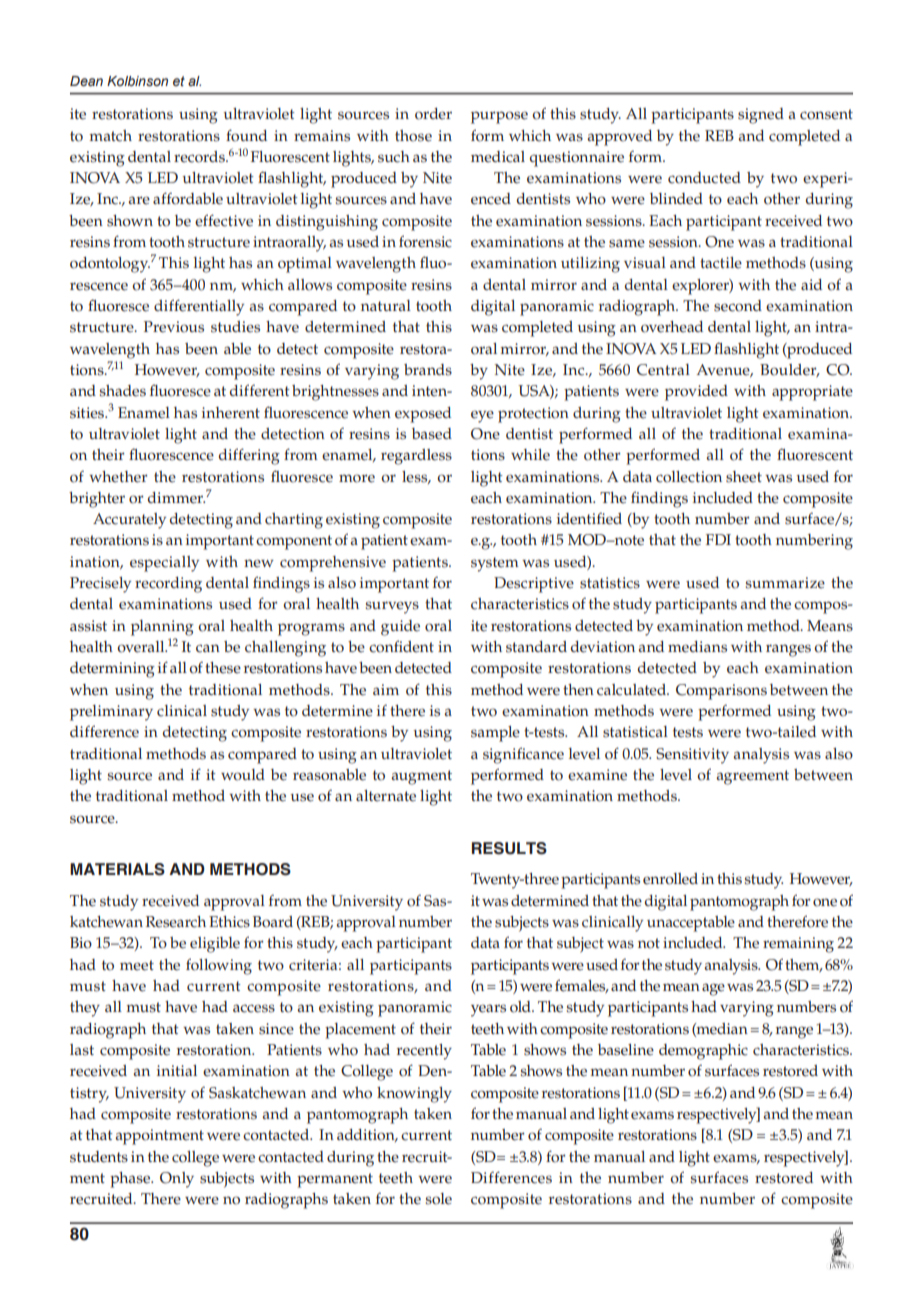 The height and width of the screenshot is (1316, 923). Describe the element at coordinates (110, 136) in the screenshot. I see `match` at that location.
